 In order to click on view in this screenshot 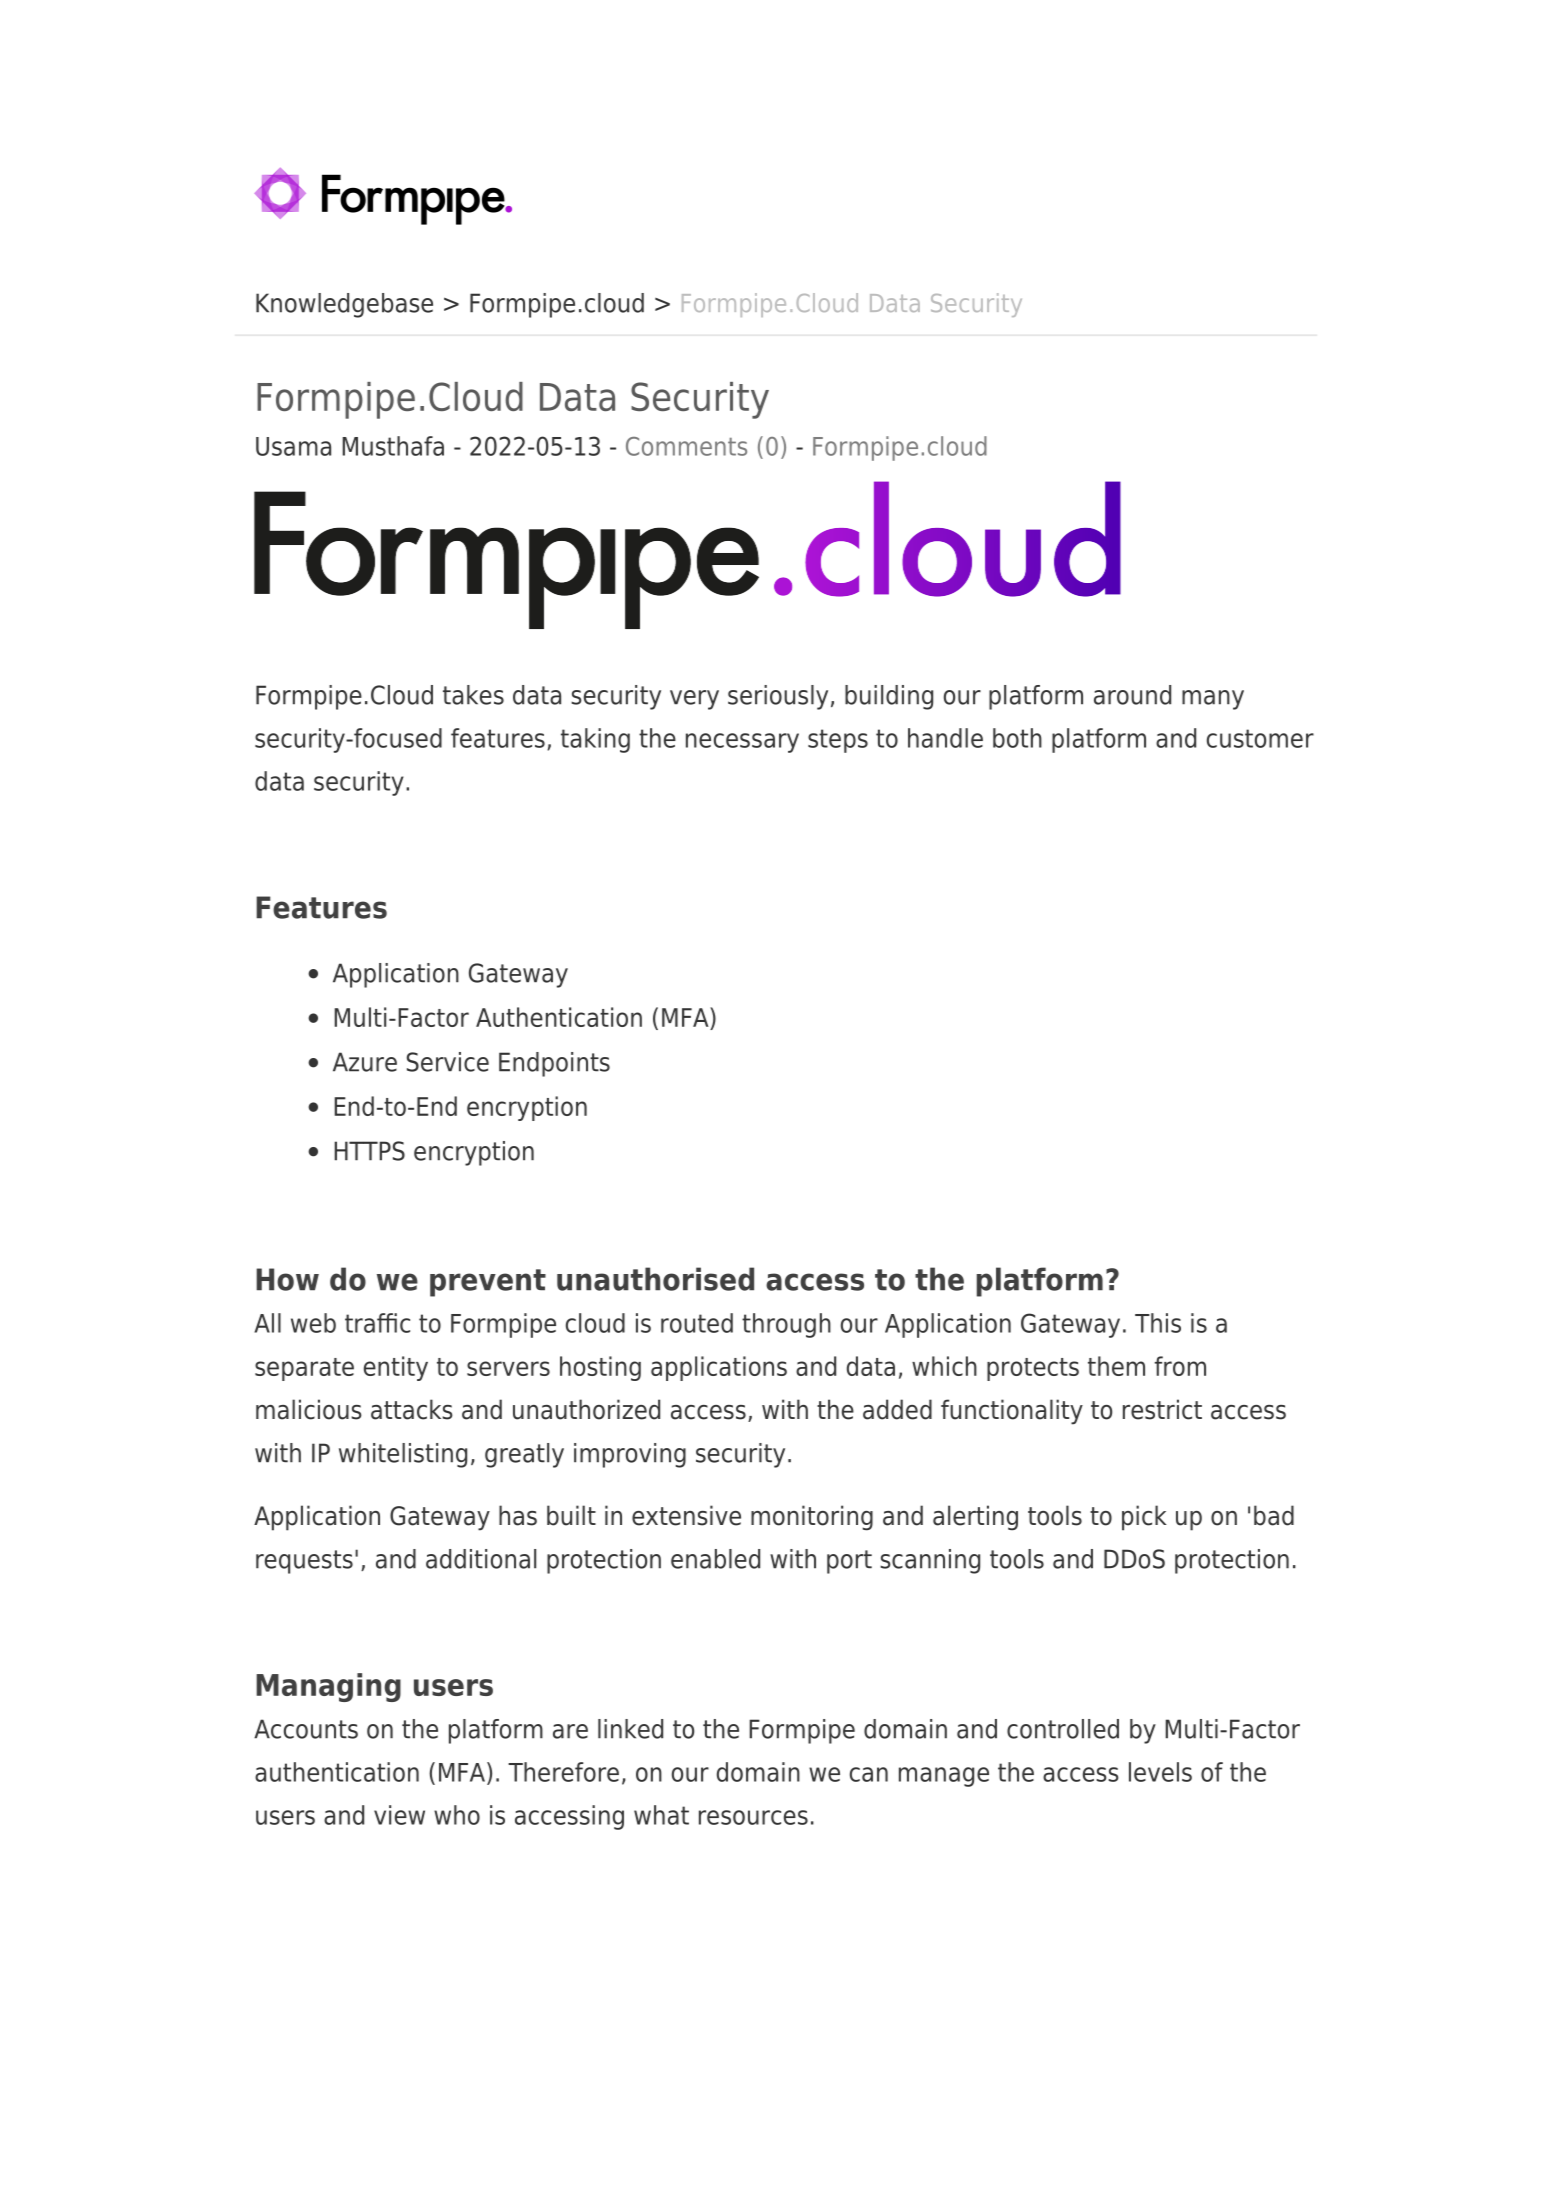, I will do `click(399, 1815)`.
